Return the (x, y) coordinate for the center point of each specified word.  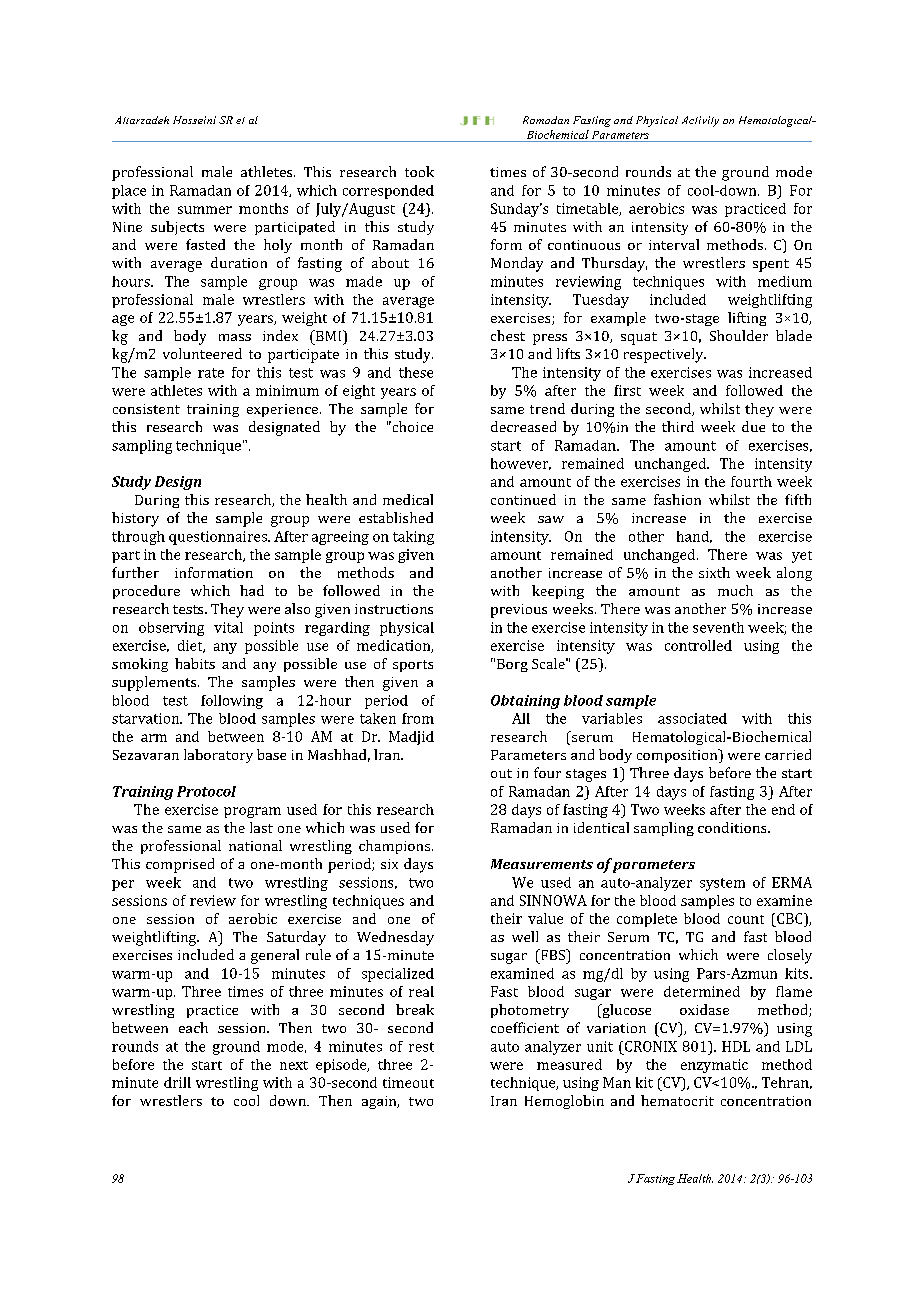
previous (519, 611)
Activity (700, 121)
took (419, 171)
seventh (718, 627)
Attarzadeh (142, 120)
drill (177, 1082)
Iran (504, 1101)
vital (228, 627)
